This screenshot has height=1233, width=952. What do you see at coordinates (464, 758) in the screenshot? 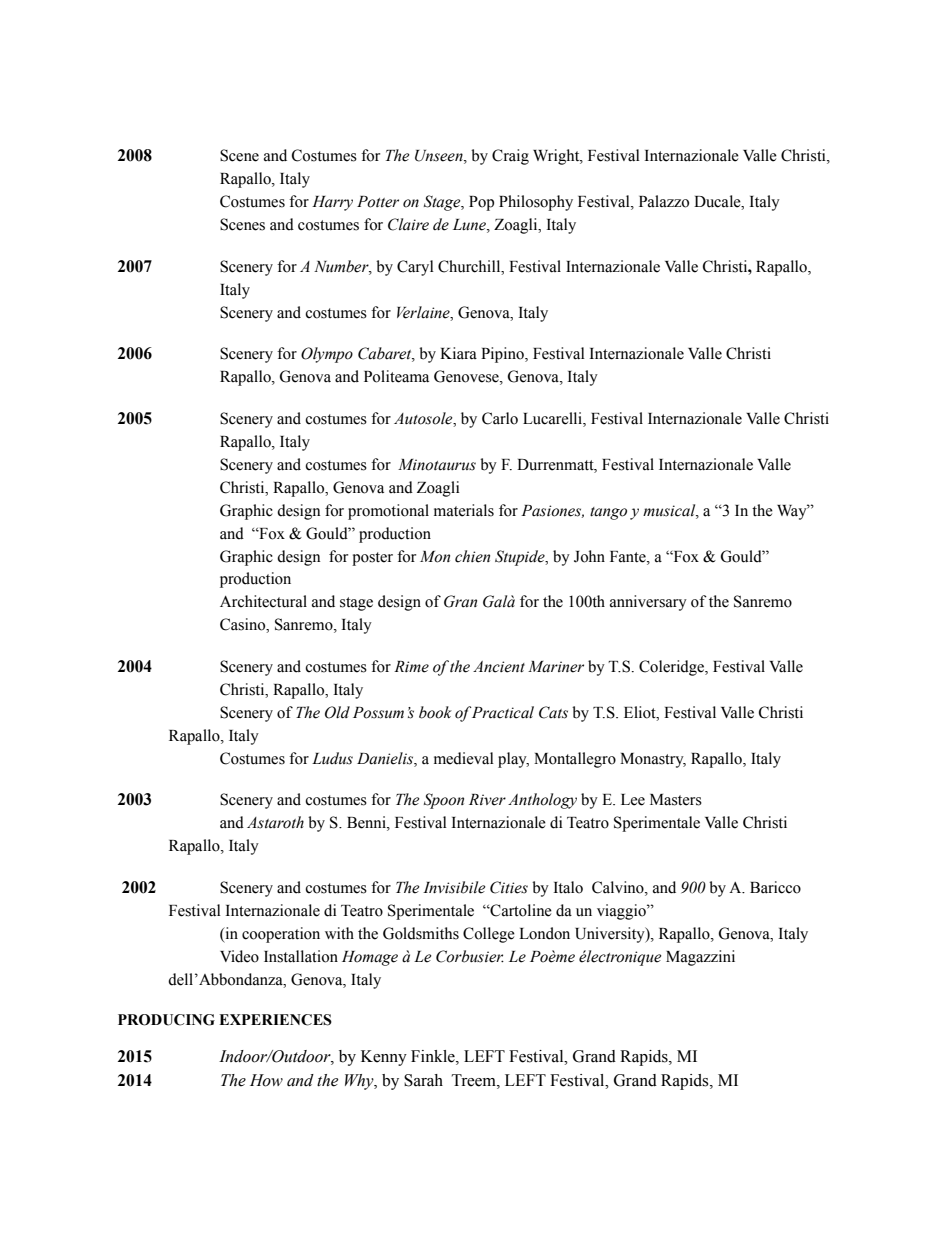
I see `medieval` at bounding box center [464, 758].
